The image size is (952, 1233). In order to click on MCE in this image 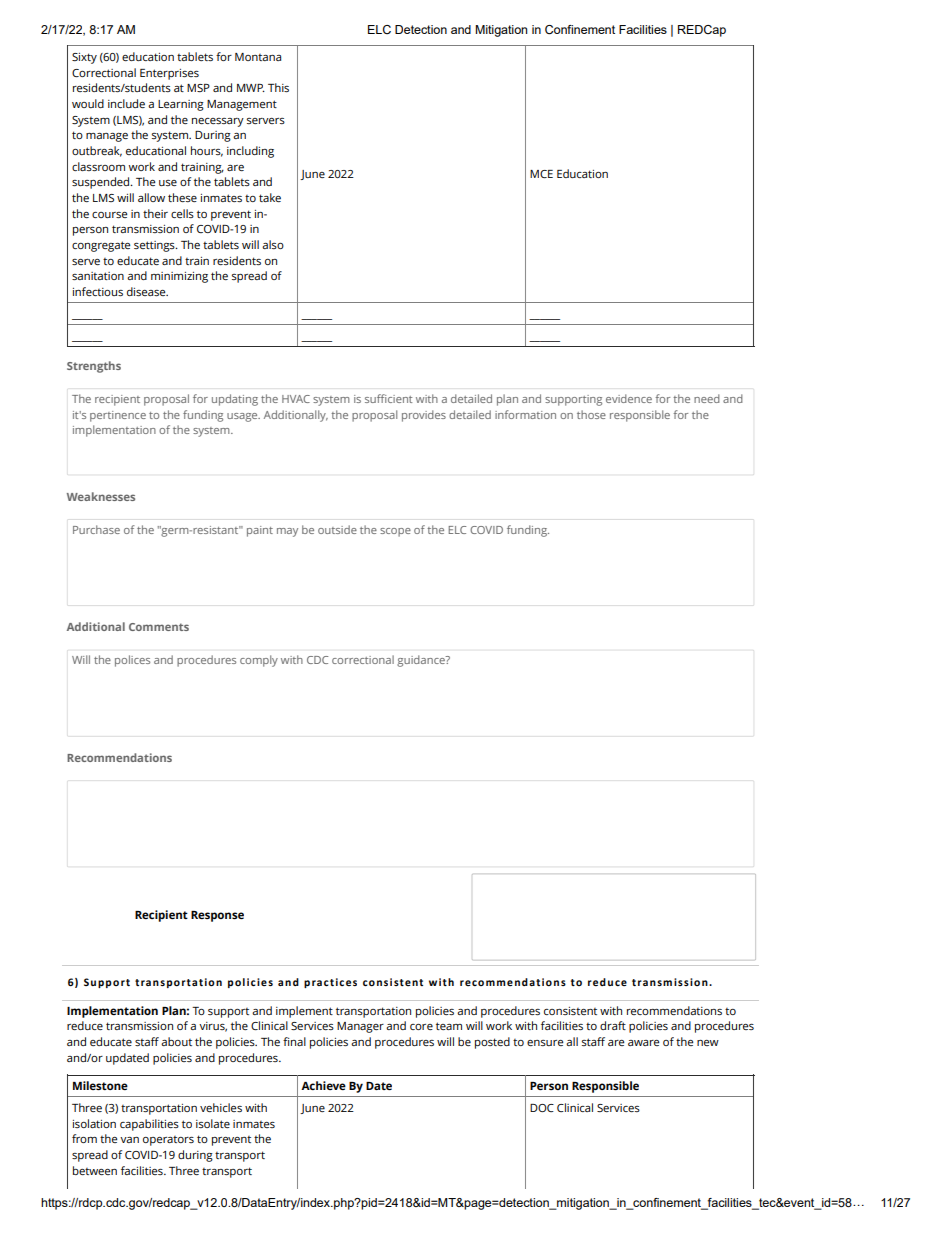, I will do `click(541, 174)`.
